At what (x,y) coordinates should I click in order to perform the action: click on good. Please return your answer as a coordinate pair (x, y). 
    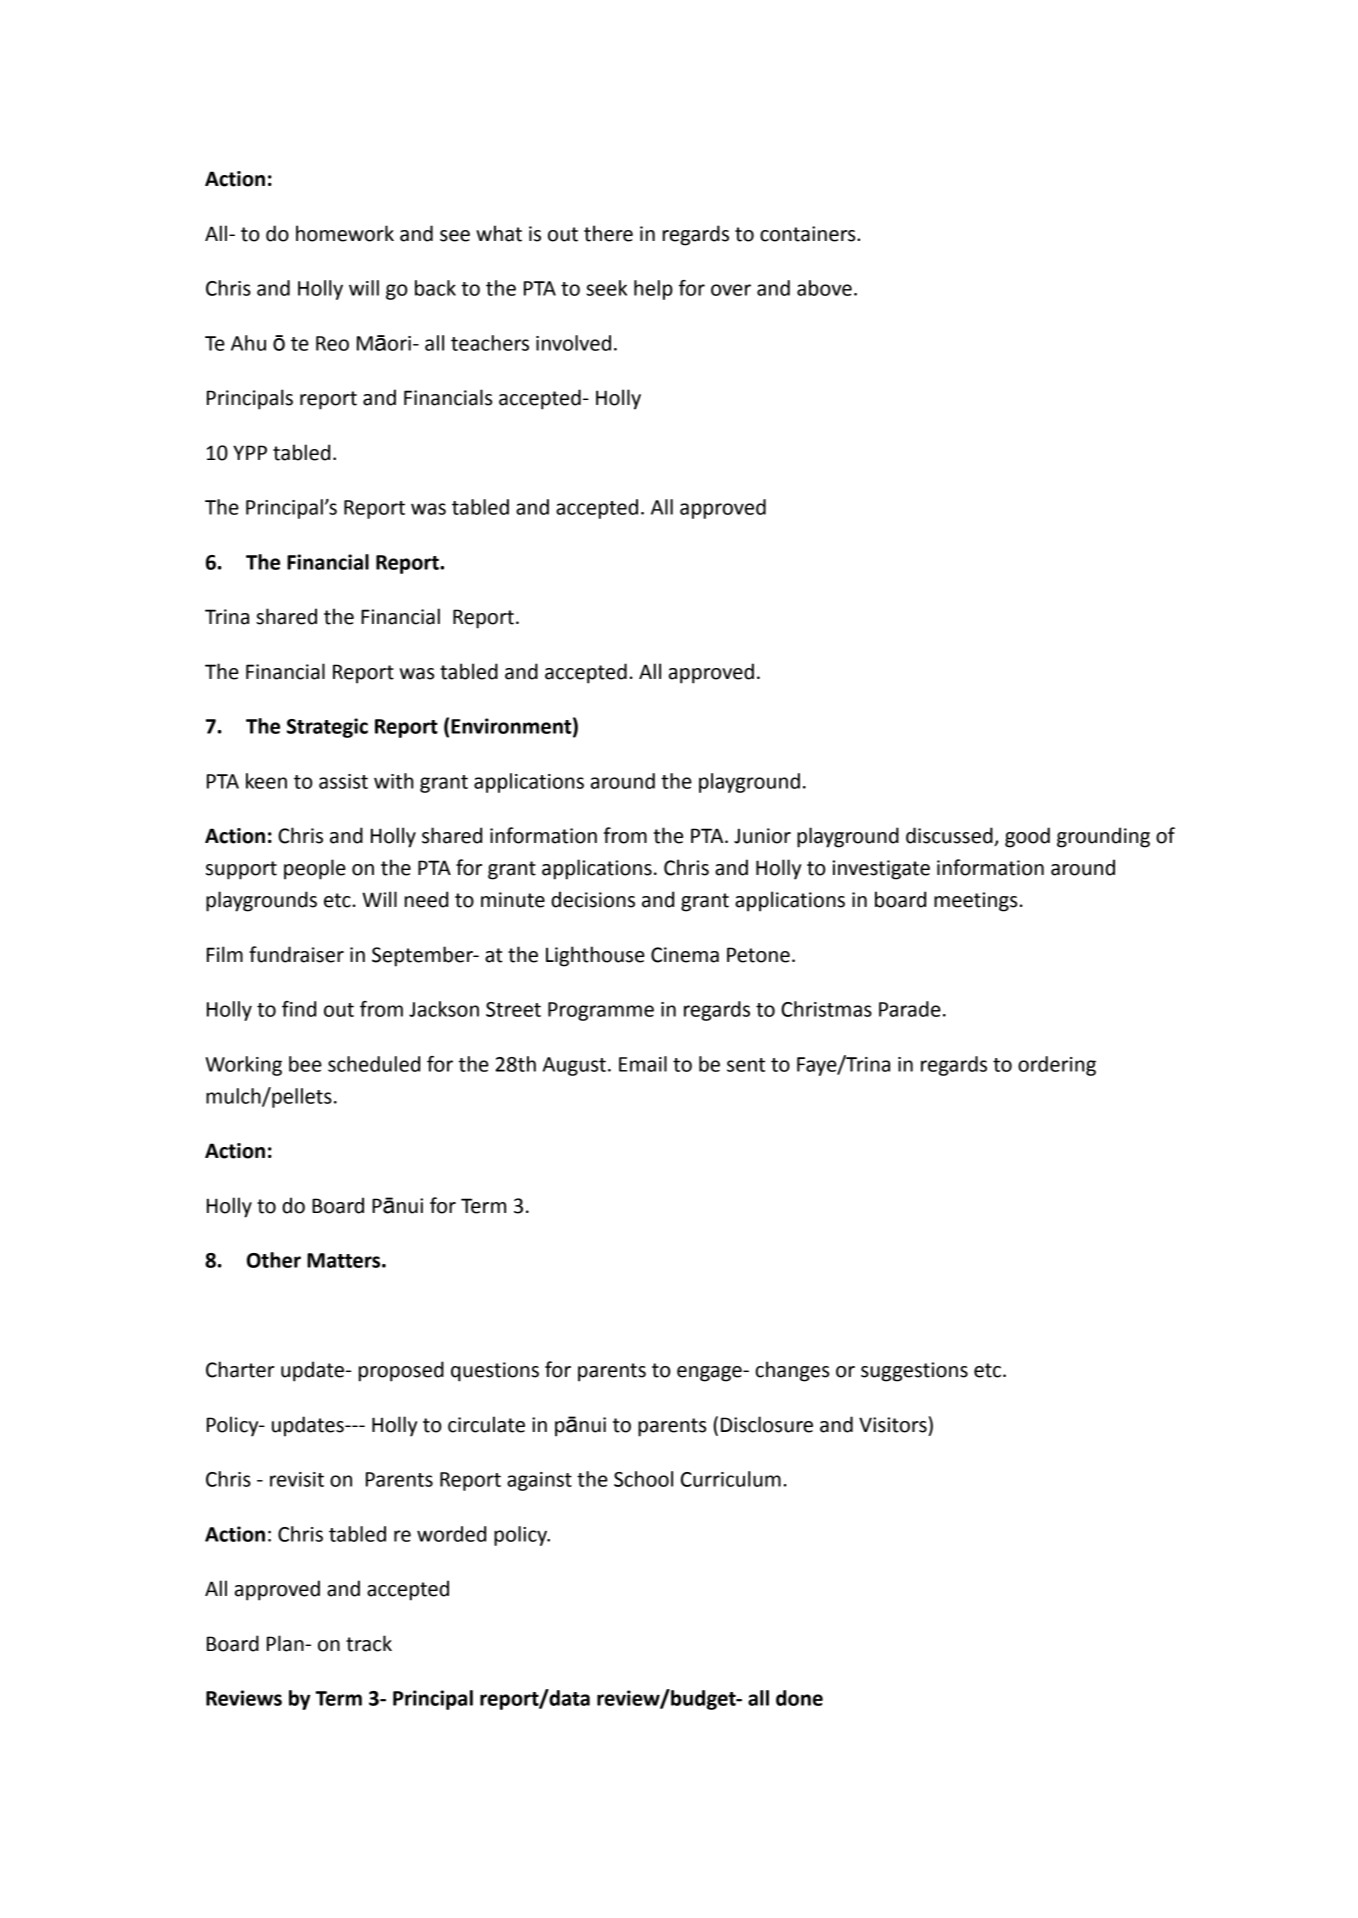
    Looking at the image, I should click on (1027, 837).
